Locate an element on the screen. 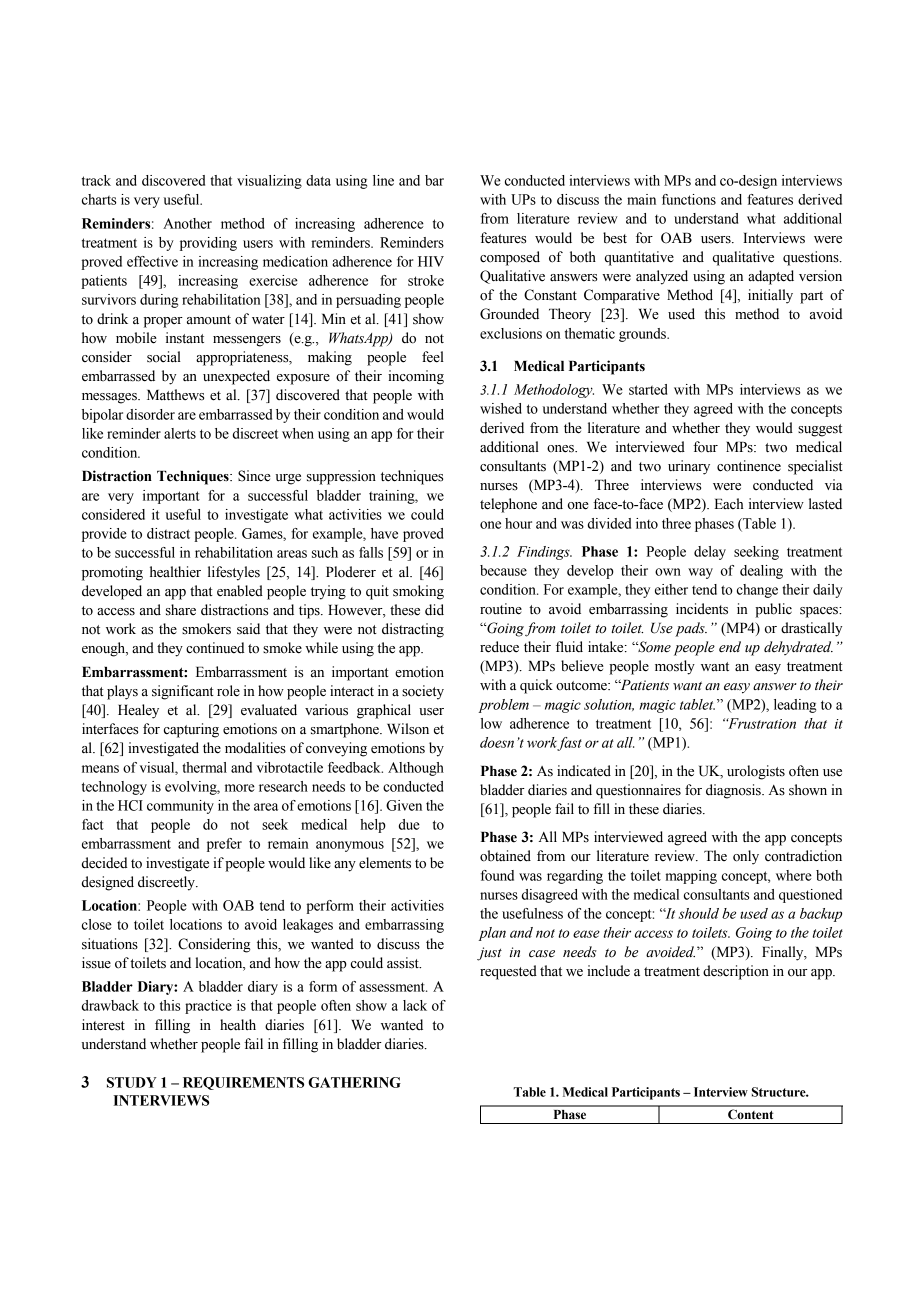  STUDY is located at coordinates (132, 1082).
